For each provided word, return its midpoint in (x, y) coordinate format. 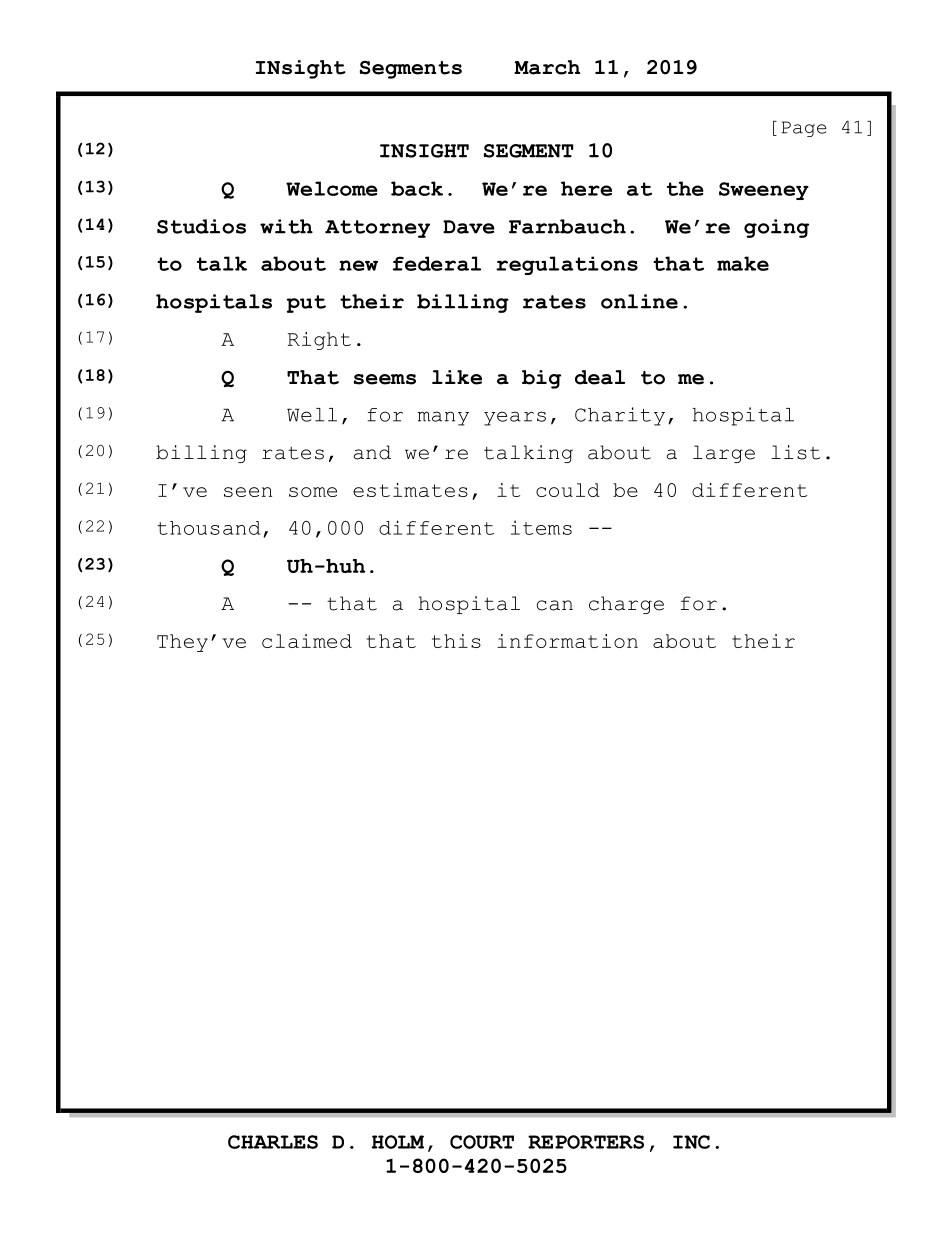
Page (804, 129)
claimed (307, 641)
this (456, 641)
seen (248, 492)
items (541, 527)
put (306, 304)
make (743, 263)
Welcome (332, 188)
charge (626, 605)
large (724, 454)
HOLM (397, 1142)
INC (691, 1142)
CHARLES (273, 1142)
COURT (482, 1142)
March (547, 67)
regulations (567, 265)
